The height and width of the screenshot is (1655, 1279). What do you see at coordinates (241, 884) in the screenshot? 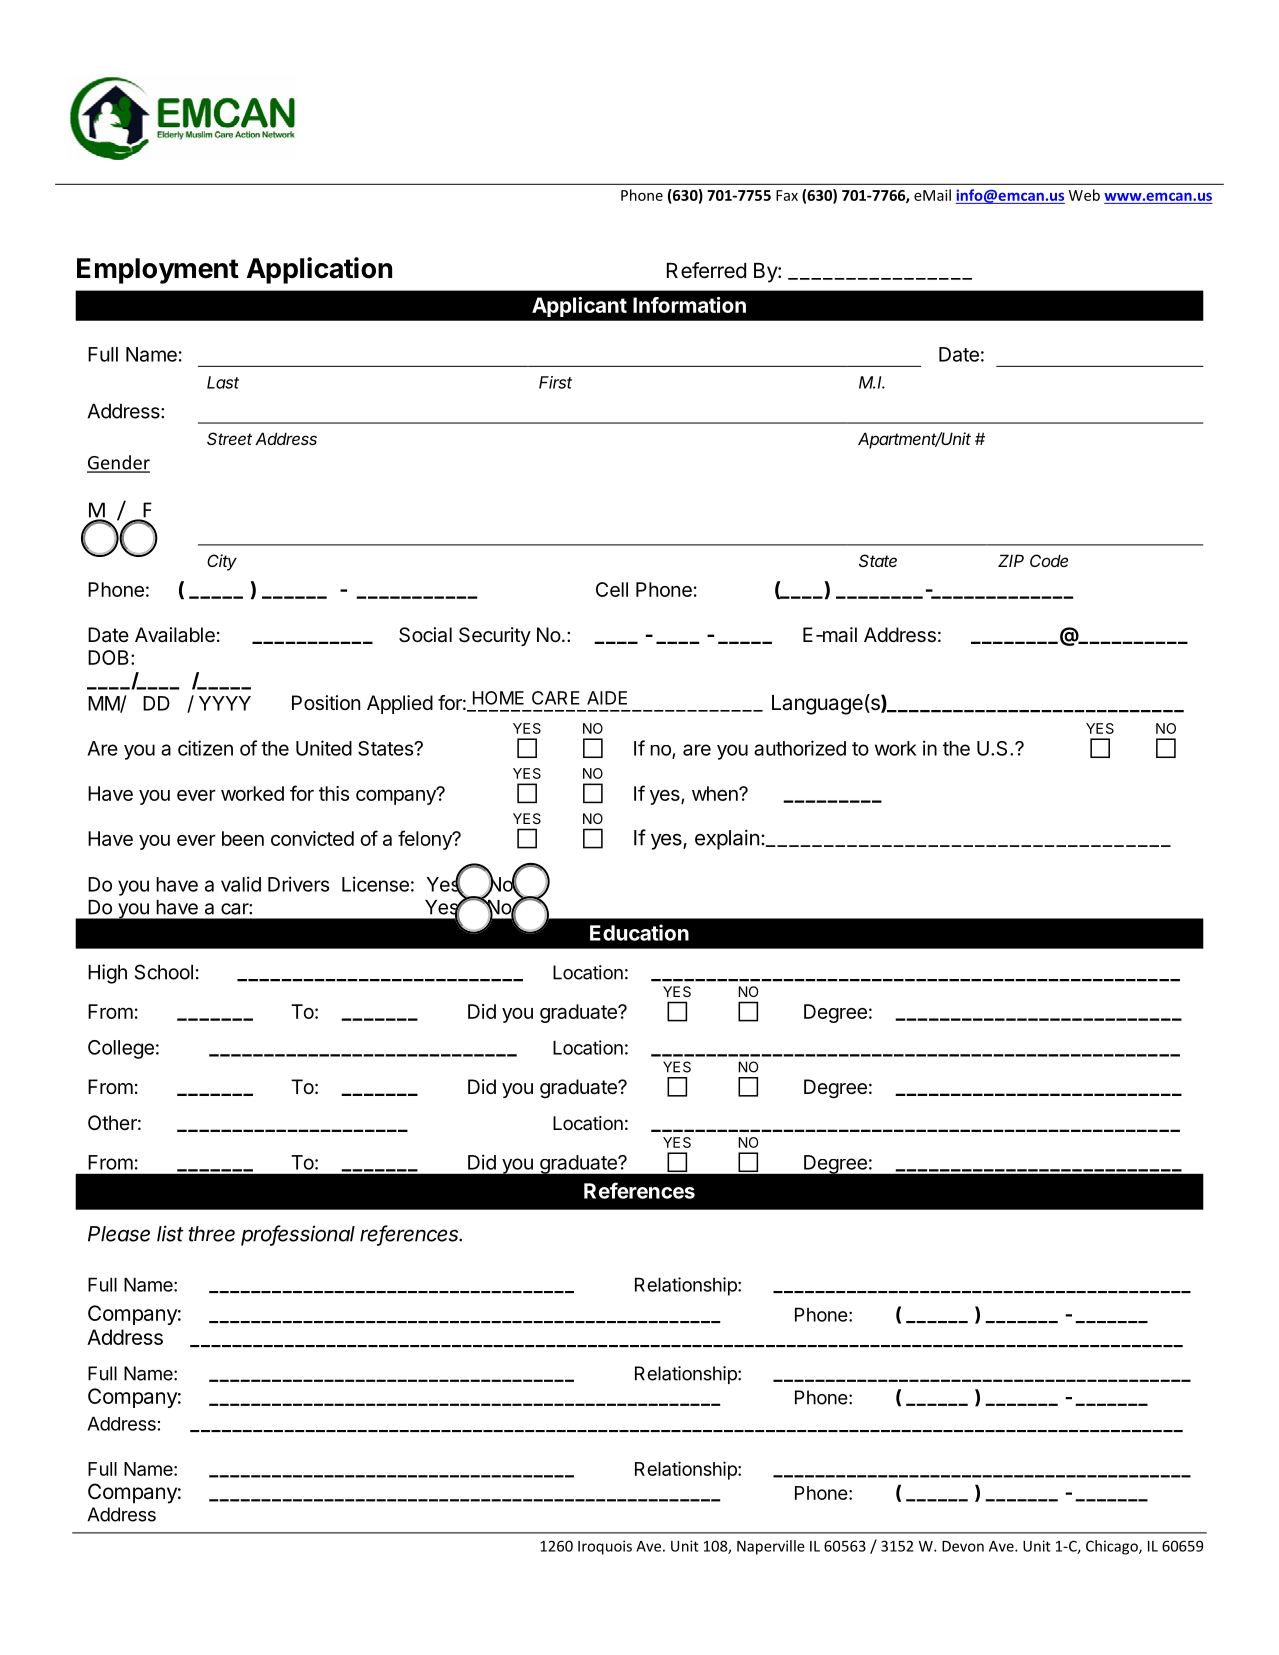
I see `valid` at bounding box center [241, 884].
